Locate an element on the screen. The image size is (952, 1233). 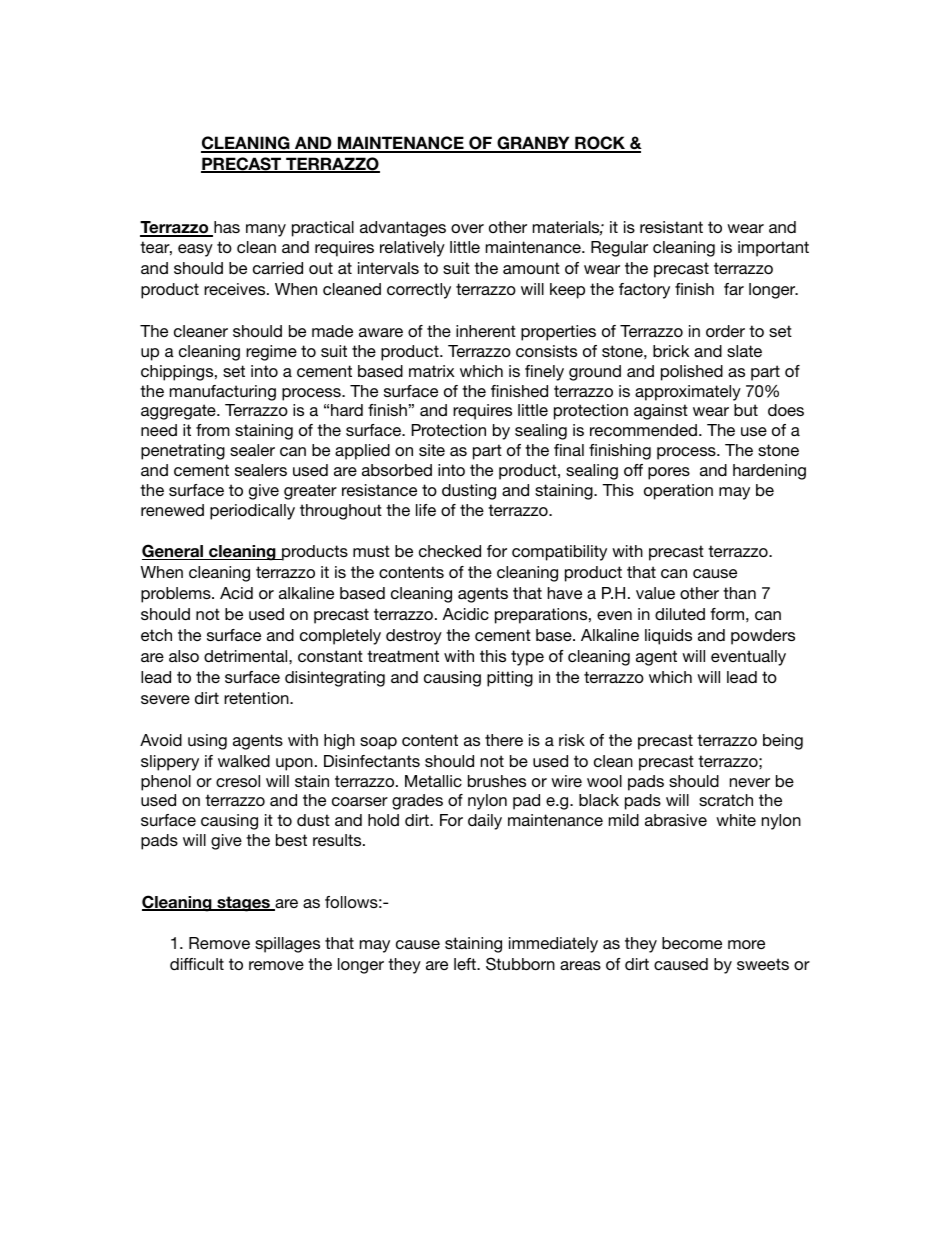
retention is located at coordinates (257, 698).
